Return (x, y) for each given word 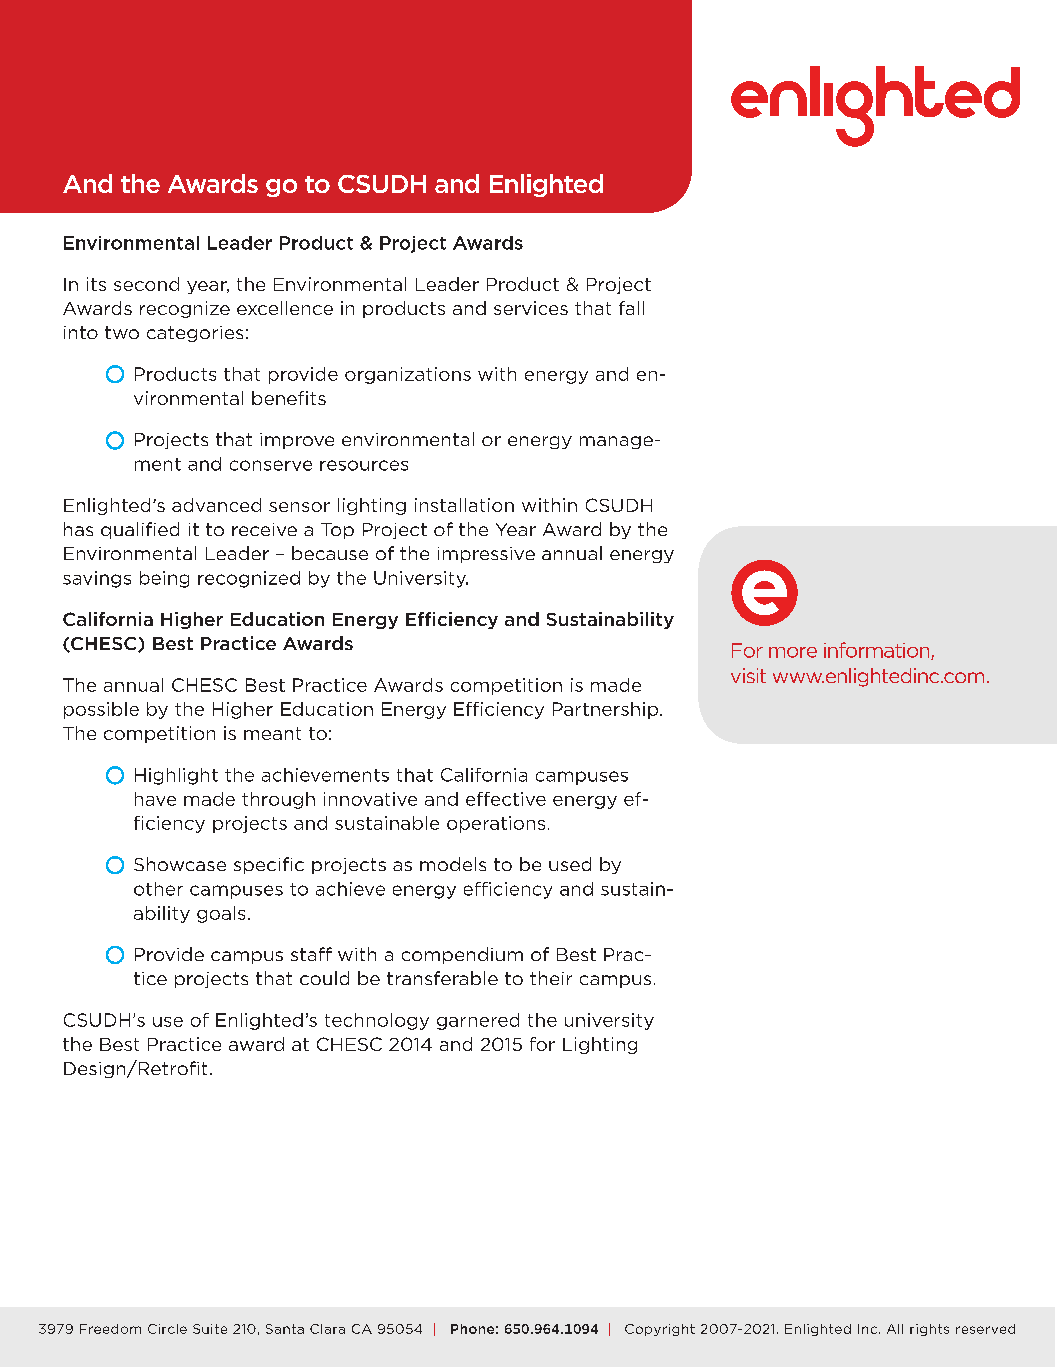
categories (195, 334)
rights (929, 1330)
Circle (167, 1329)
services (531, 308)
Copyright (660, 1330)
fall (631, 308)
